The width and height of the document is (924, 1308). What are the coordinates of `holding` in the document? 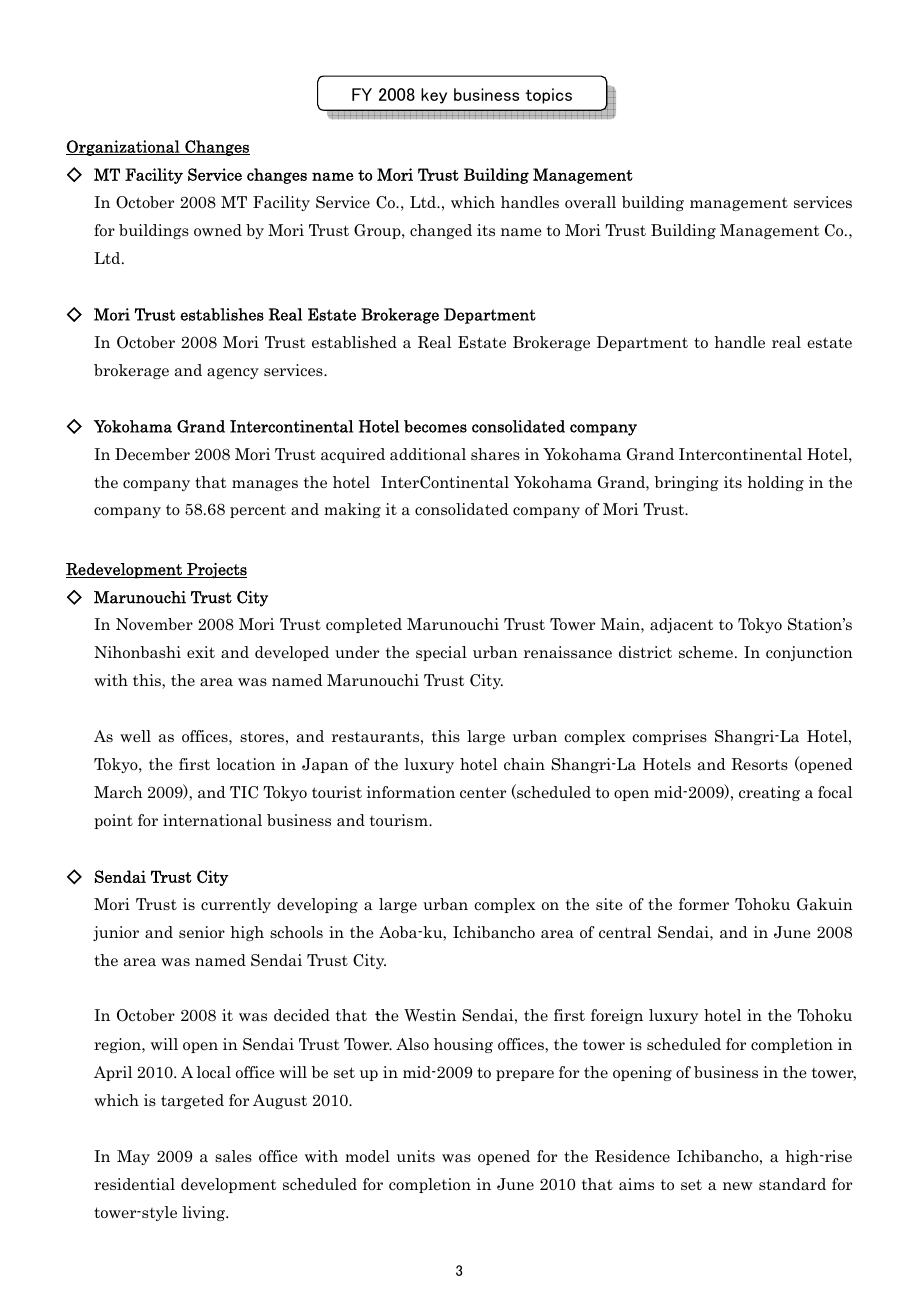 It's located at (775, 483).
